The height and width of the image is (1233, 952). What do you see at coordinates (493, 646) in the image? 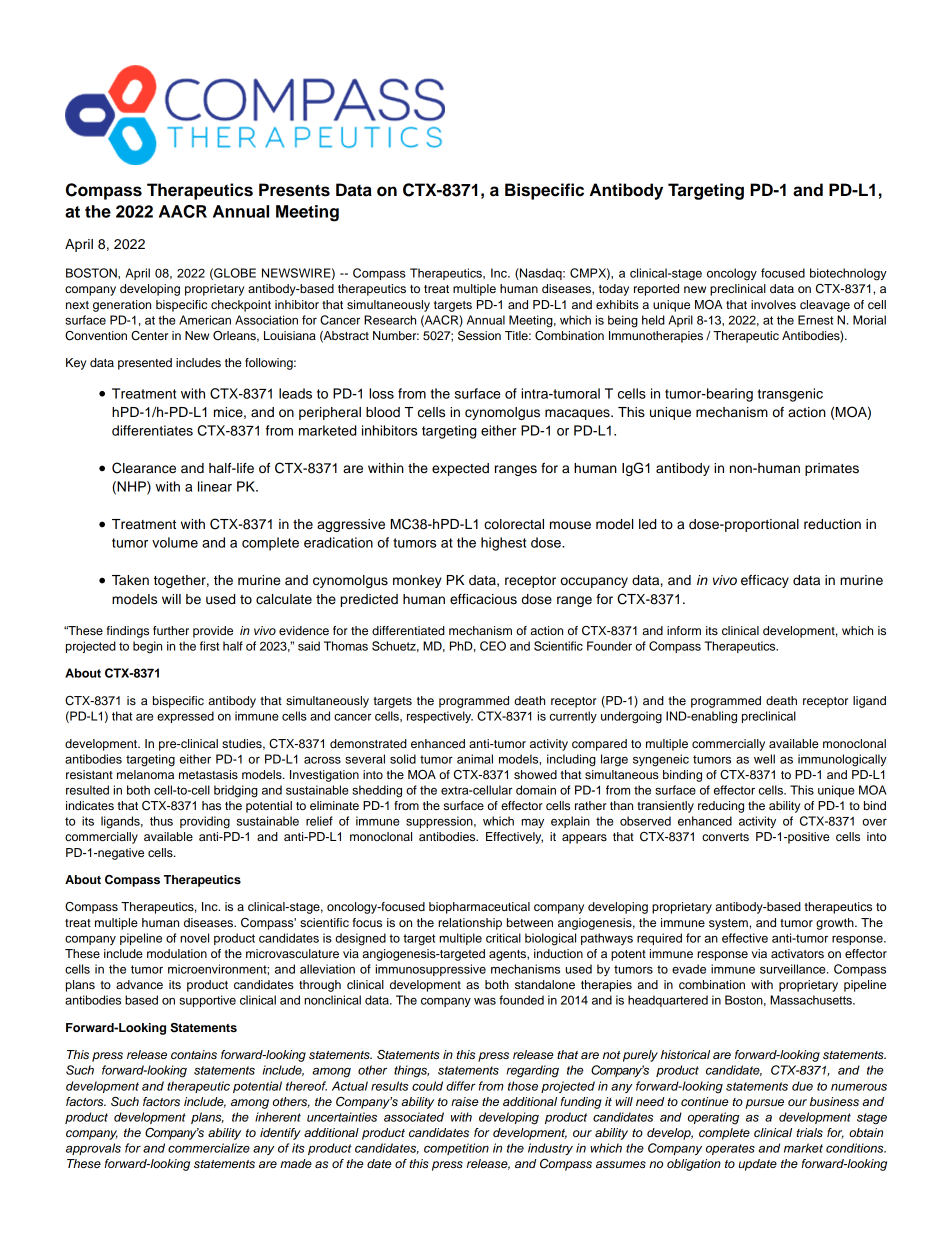
I see `CEO` at bounding box center [493, 646].
